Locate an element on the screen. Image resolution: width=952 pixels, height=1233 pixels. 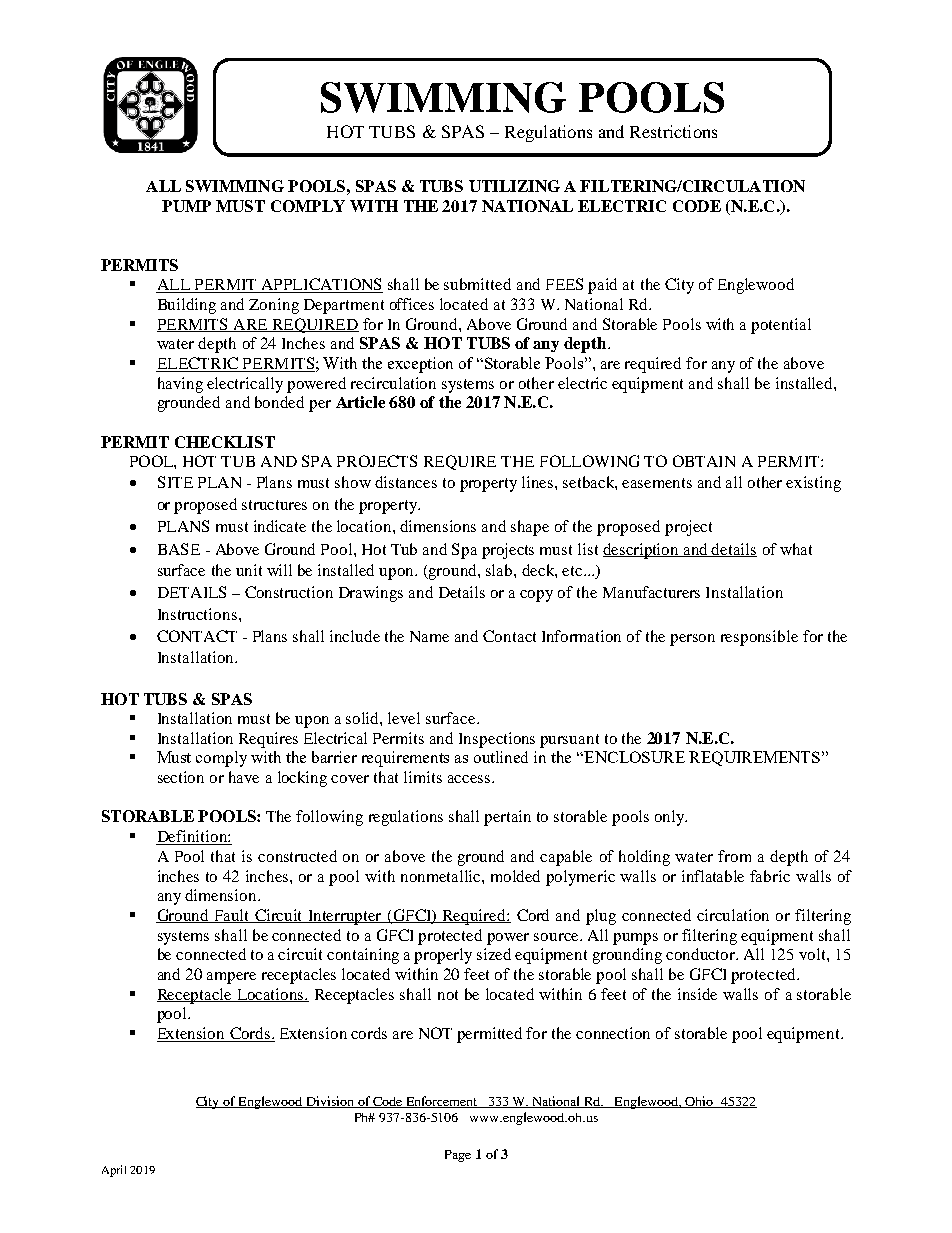
UTILIZING is located at coordinates (514, 186).
